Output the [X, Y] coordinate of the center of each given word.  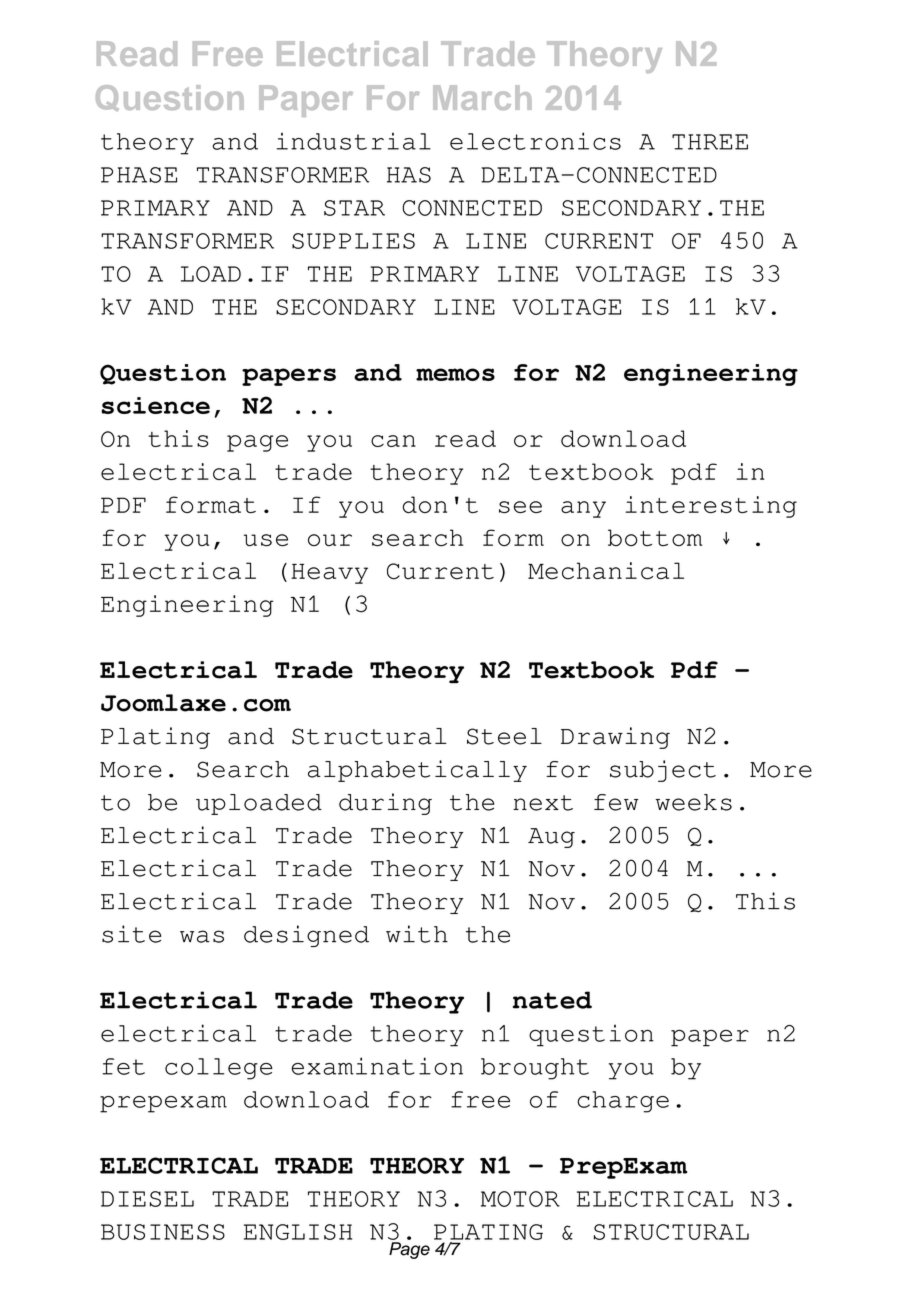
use [266, 540]
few [616, 802]
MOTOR [520, 1199]
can [393, 441]
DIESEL [147, 1199]
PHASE [139, 175]
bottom [655, 538]
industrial [354, 141]
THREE [710, 142]
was [202, 936]
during [385, 804]
